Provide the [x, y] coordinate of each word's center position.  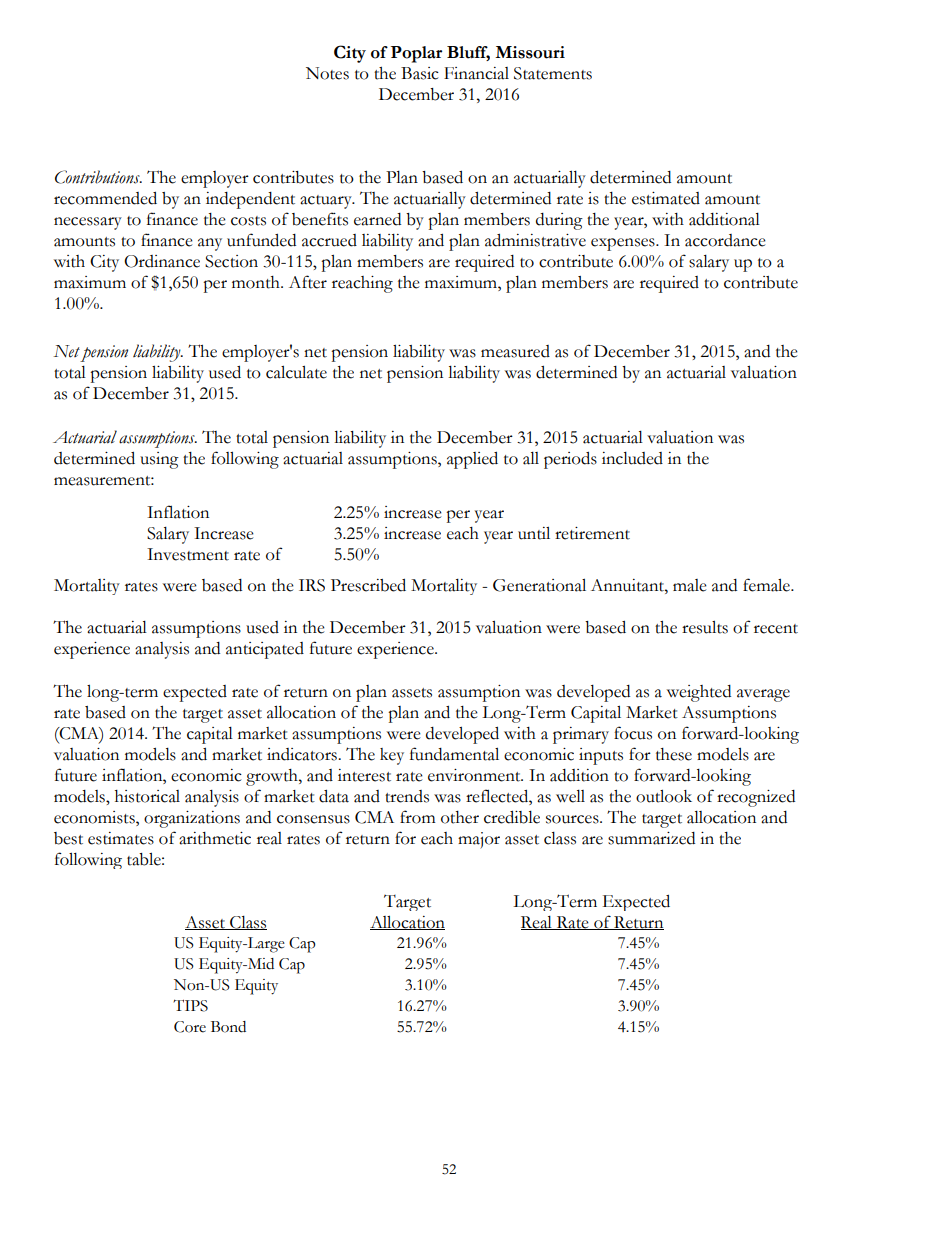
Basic [420, 73]
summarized [651, 838]
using [159, 460]
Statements [553, 73]
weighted [699, 693]
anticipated [265, 650]
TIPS [190, 1005]
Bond [228, 1027]
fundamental [454, 754]
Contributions [98, 177]
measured [515, 351]
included [632, 458]
